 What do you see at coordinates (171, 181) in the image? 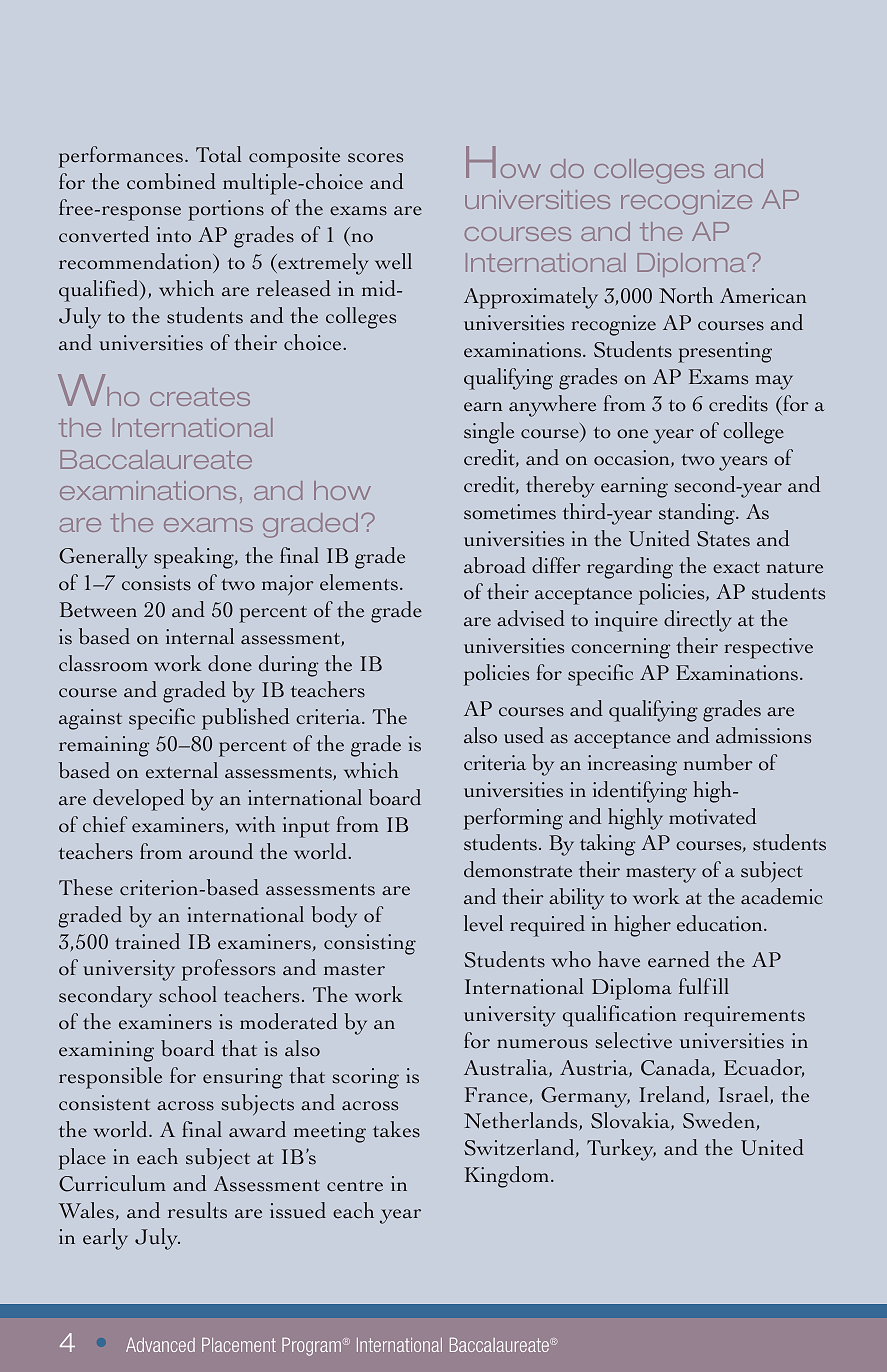
I see `combined` at bounding box center [171, 181].
